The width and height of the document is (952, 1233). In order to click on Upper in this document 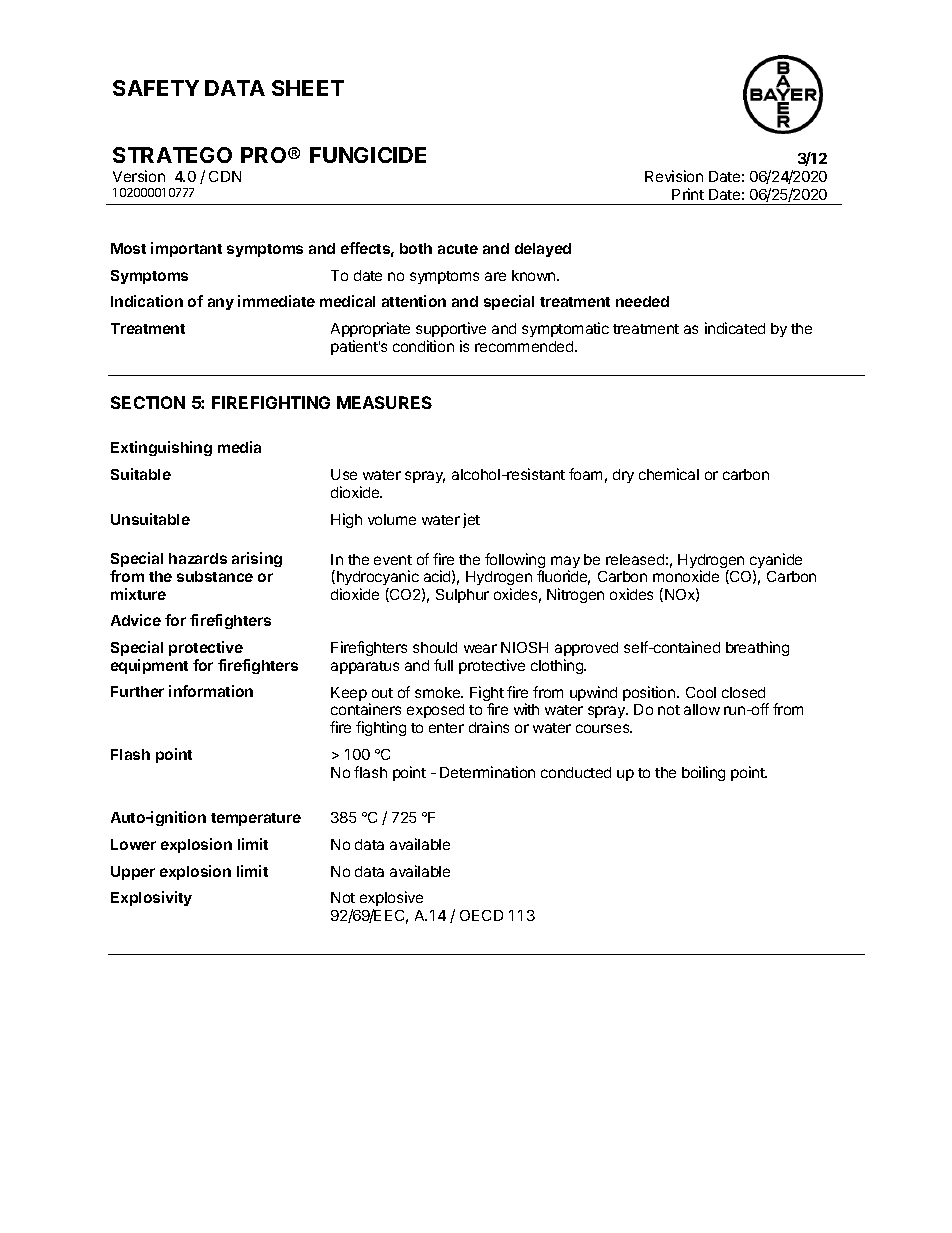, I will do `click(133, 873)`.
